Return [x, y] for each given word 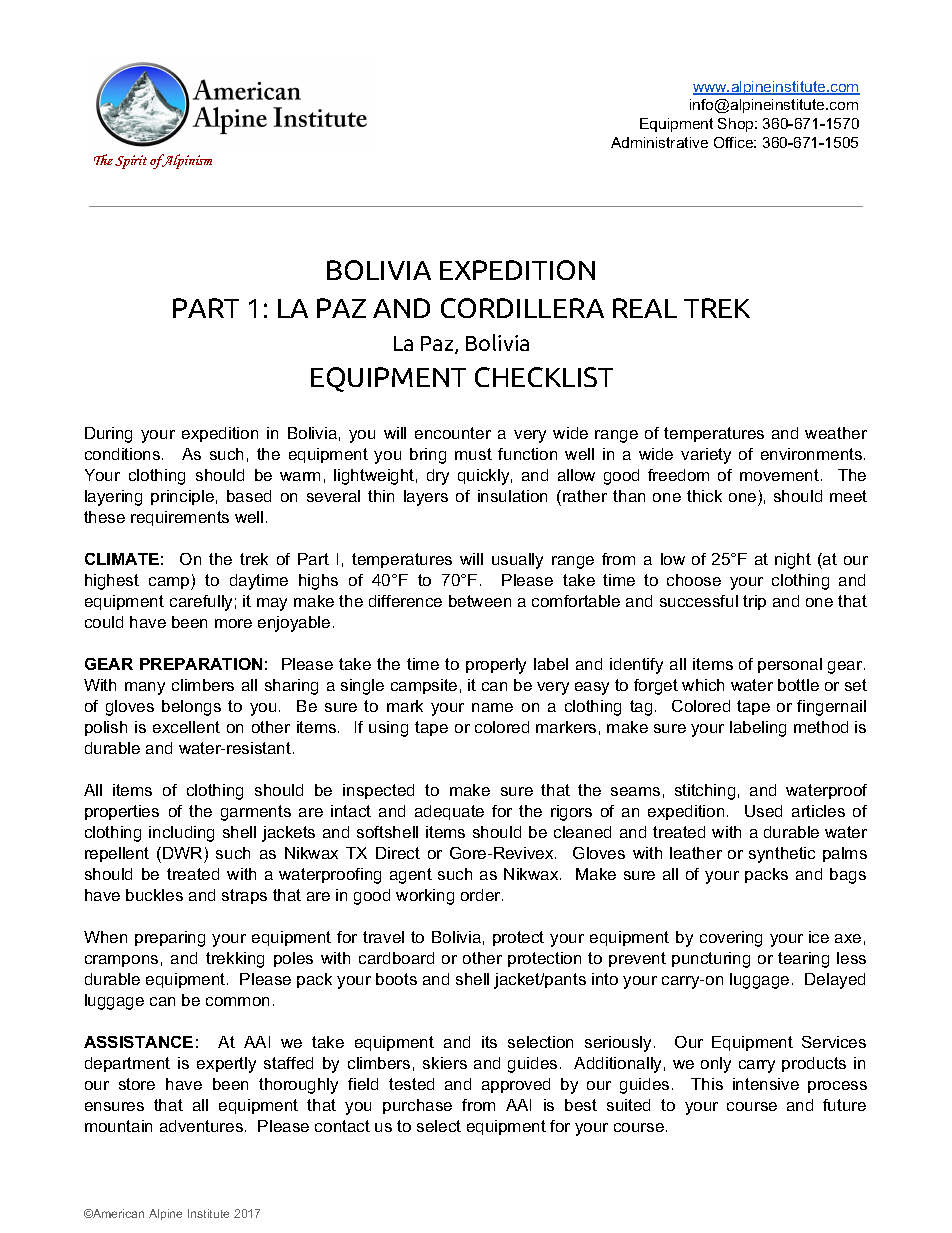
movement [779, 475]
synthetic [782, 855]
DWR [182, 853]
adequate [449, 812]
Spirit [131, 162]
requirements [180, 518]
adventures [201, 1126]
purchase [417, 1106]
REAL [645, 308]
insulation [512, 496]
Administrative [659, 142]
